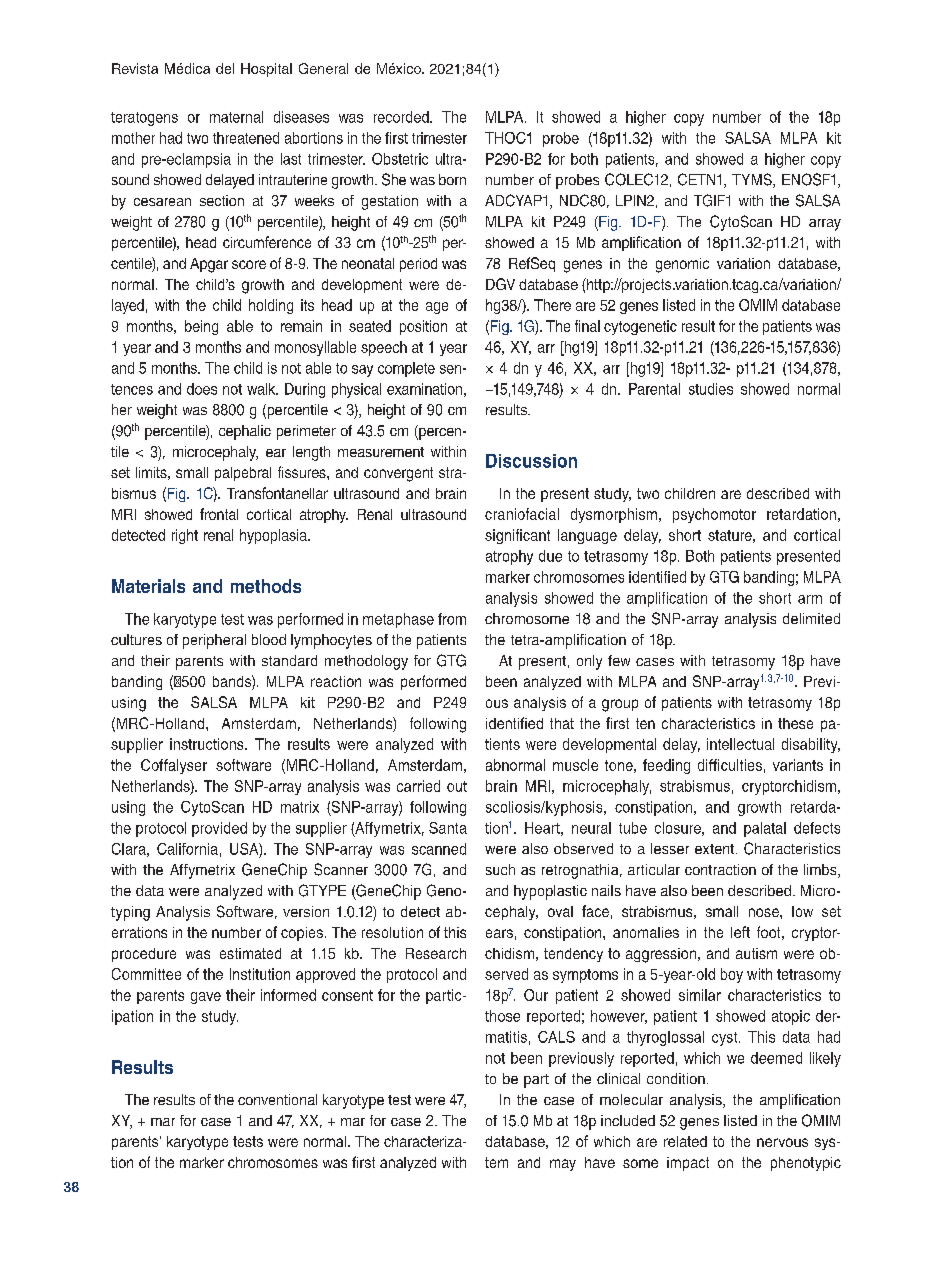 This document has width=952, height=1270. Describe the element at coordinates (187, 849) in the document. I see `California` at that location.
